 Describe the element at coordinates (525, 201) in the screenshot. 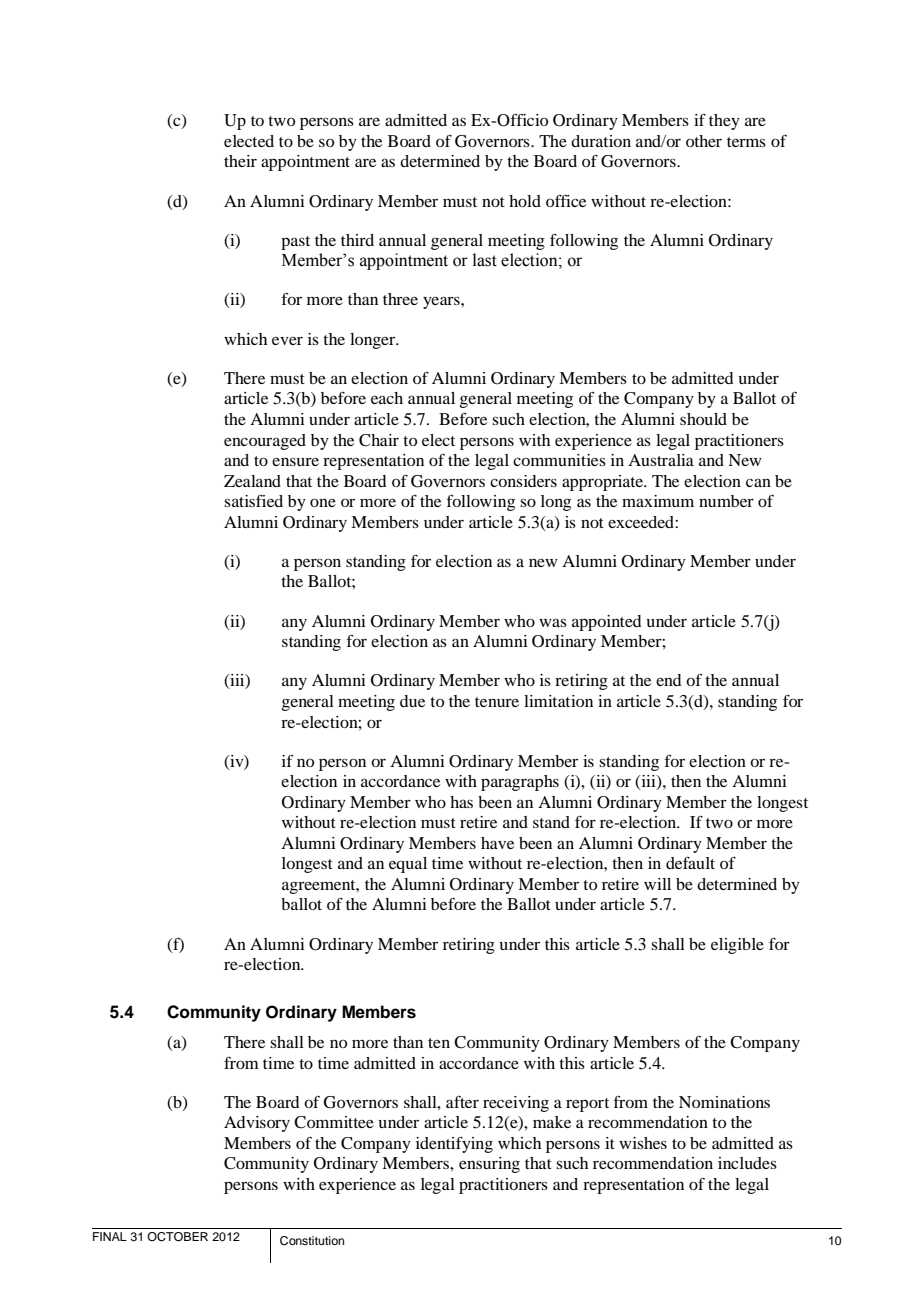

I see `hold` at that location.
